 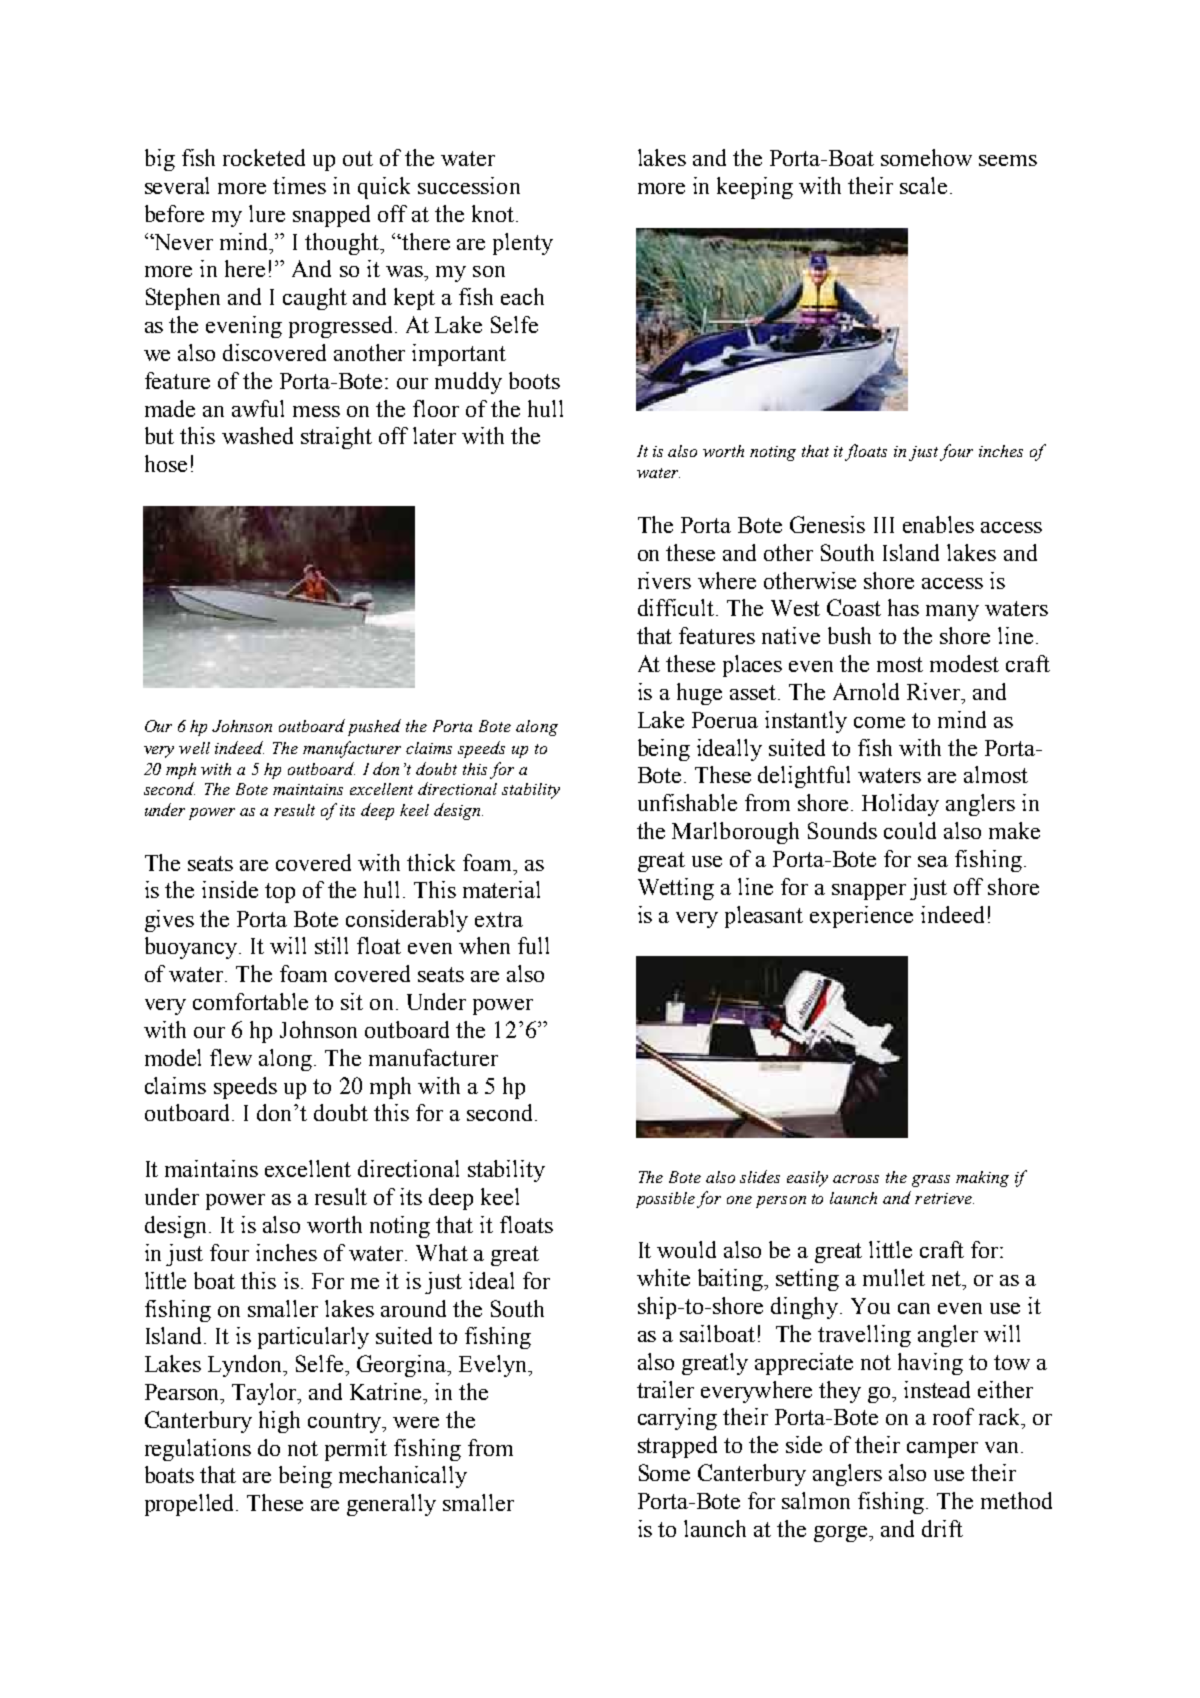 I want to click on drift, so click(x=942, y=1528).
